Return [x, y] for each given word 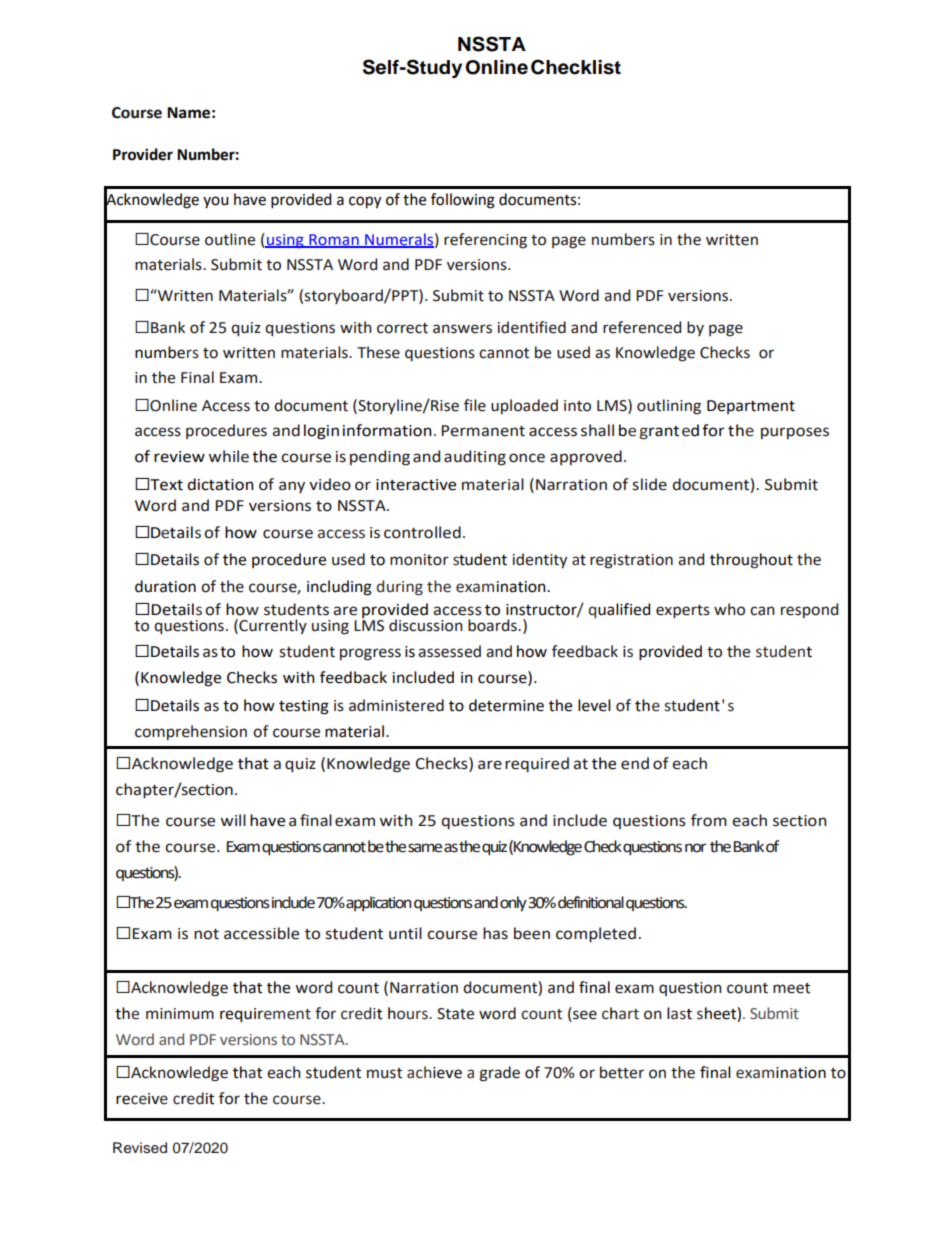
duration [165, 586]
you [216, 202]
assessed [449, 651]
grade [499, 1074]
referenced [642, 327]
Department [751, 407]
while [228, 456]
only [513, 904]
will [233, 820]
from [709, 820]
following [463, 201]
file [475, 405]
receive [142, 1099]
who [729, 609]
